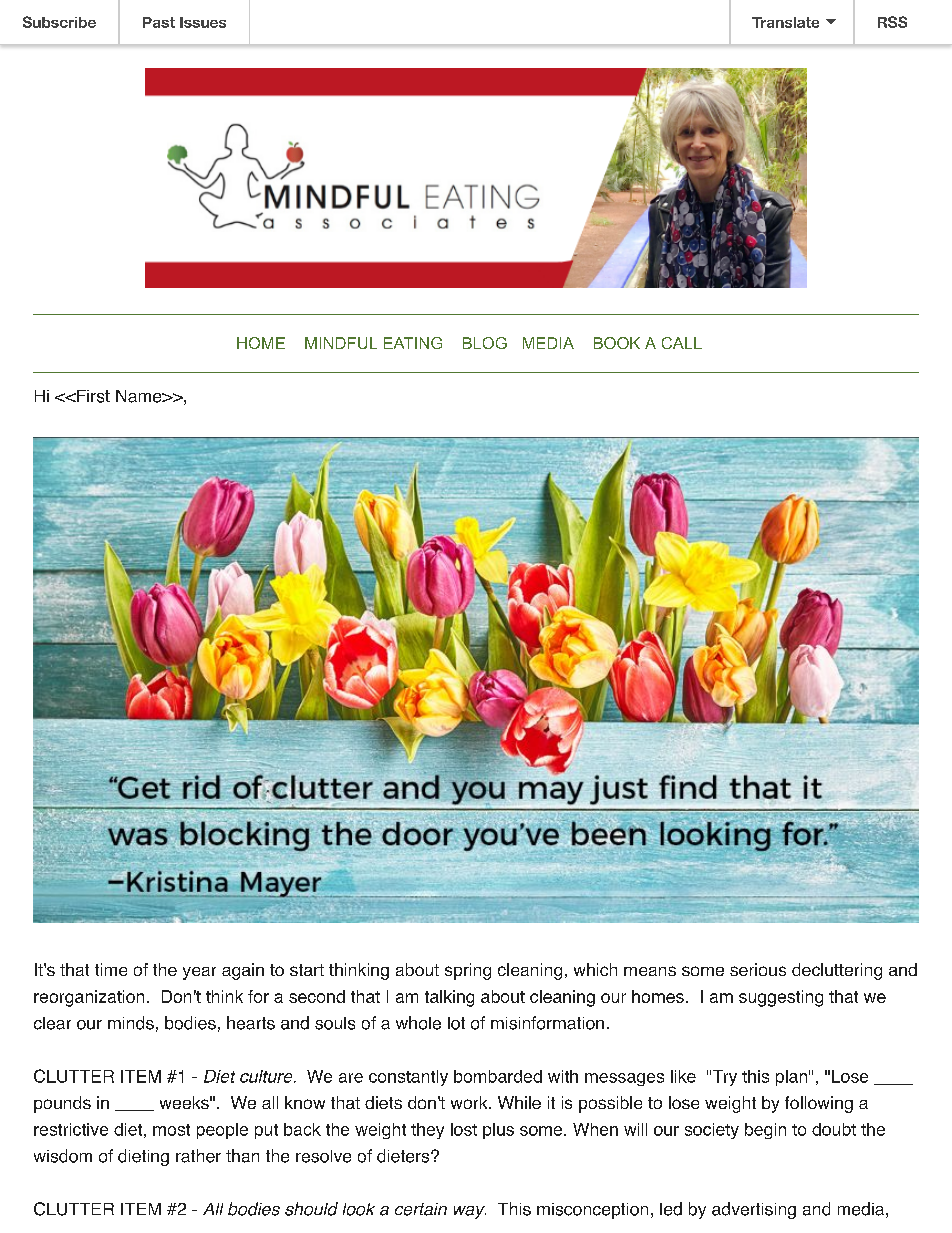 Image resolution: width=952 pixels, height=1233 pixels. Describe the element at coordinates (758, 969) in the screenshot. I see `serious` at that location.
